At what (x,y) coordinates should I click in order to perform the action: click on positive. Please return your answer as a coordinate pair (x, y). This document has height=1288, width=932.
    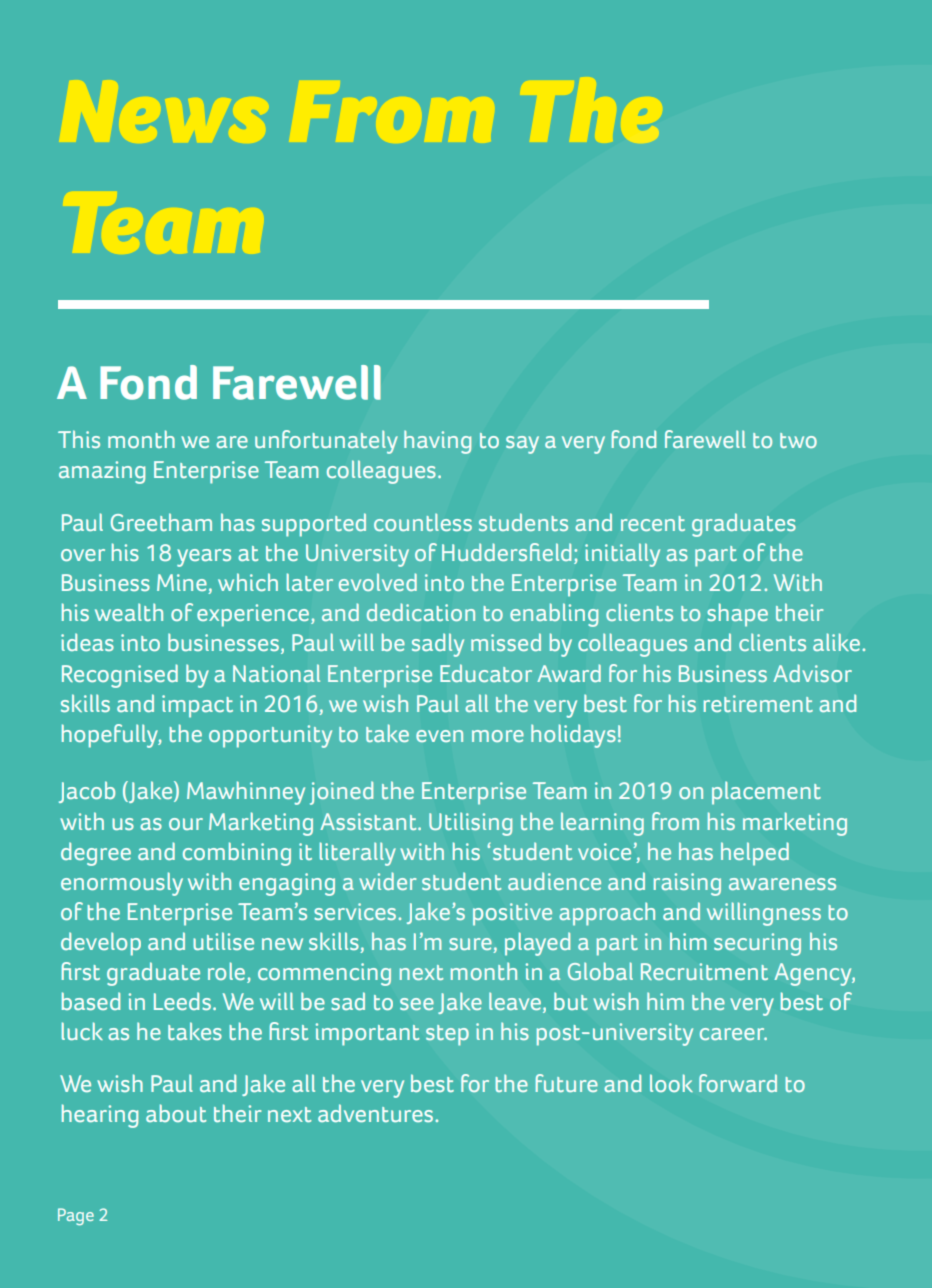
    Looking at the image, I should click on (512, 914).
